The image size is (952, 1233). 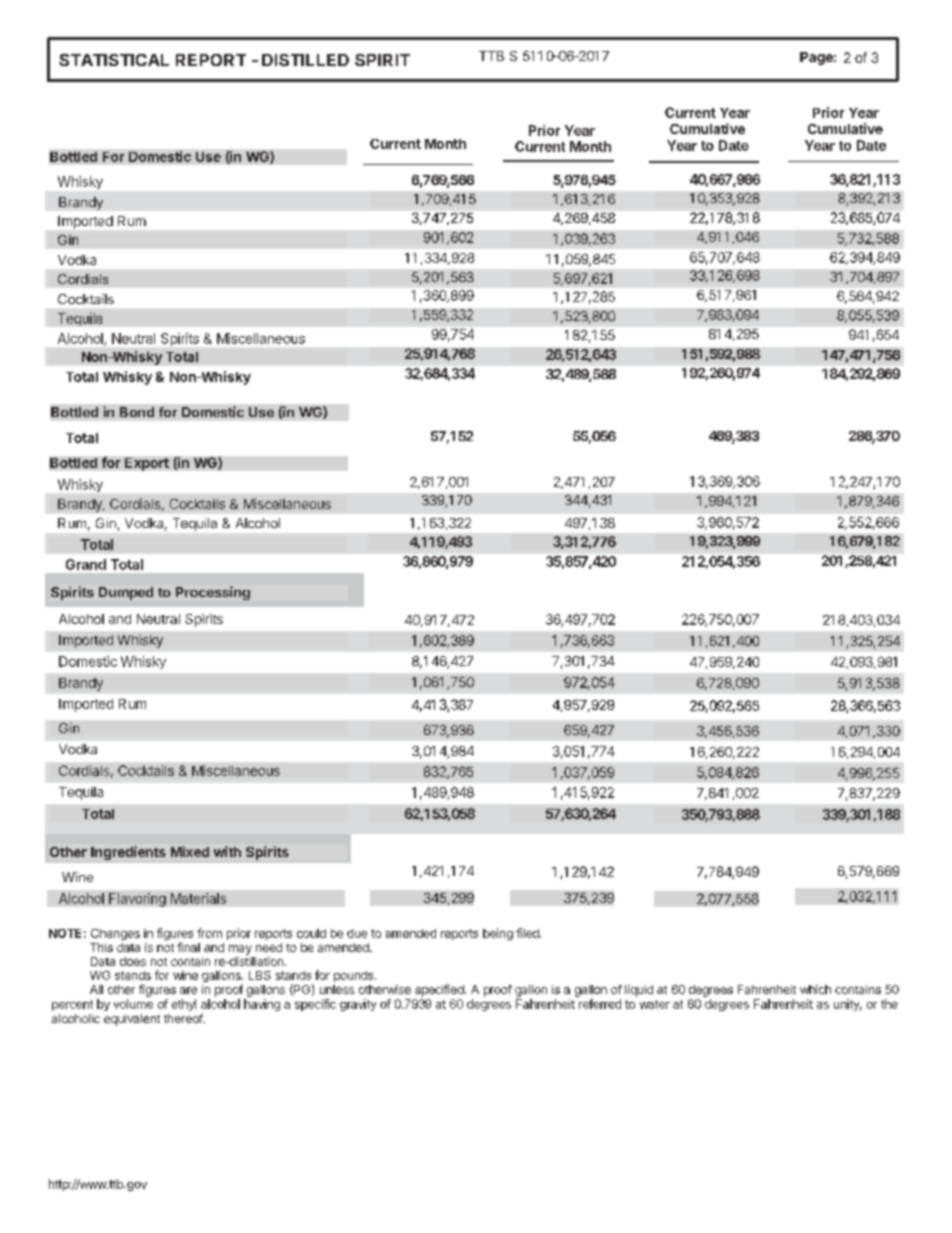 I want to click on Bond, so click(x=137, y=412).
